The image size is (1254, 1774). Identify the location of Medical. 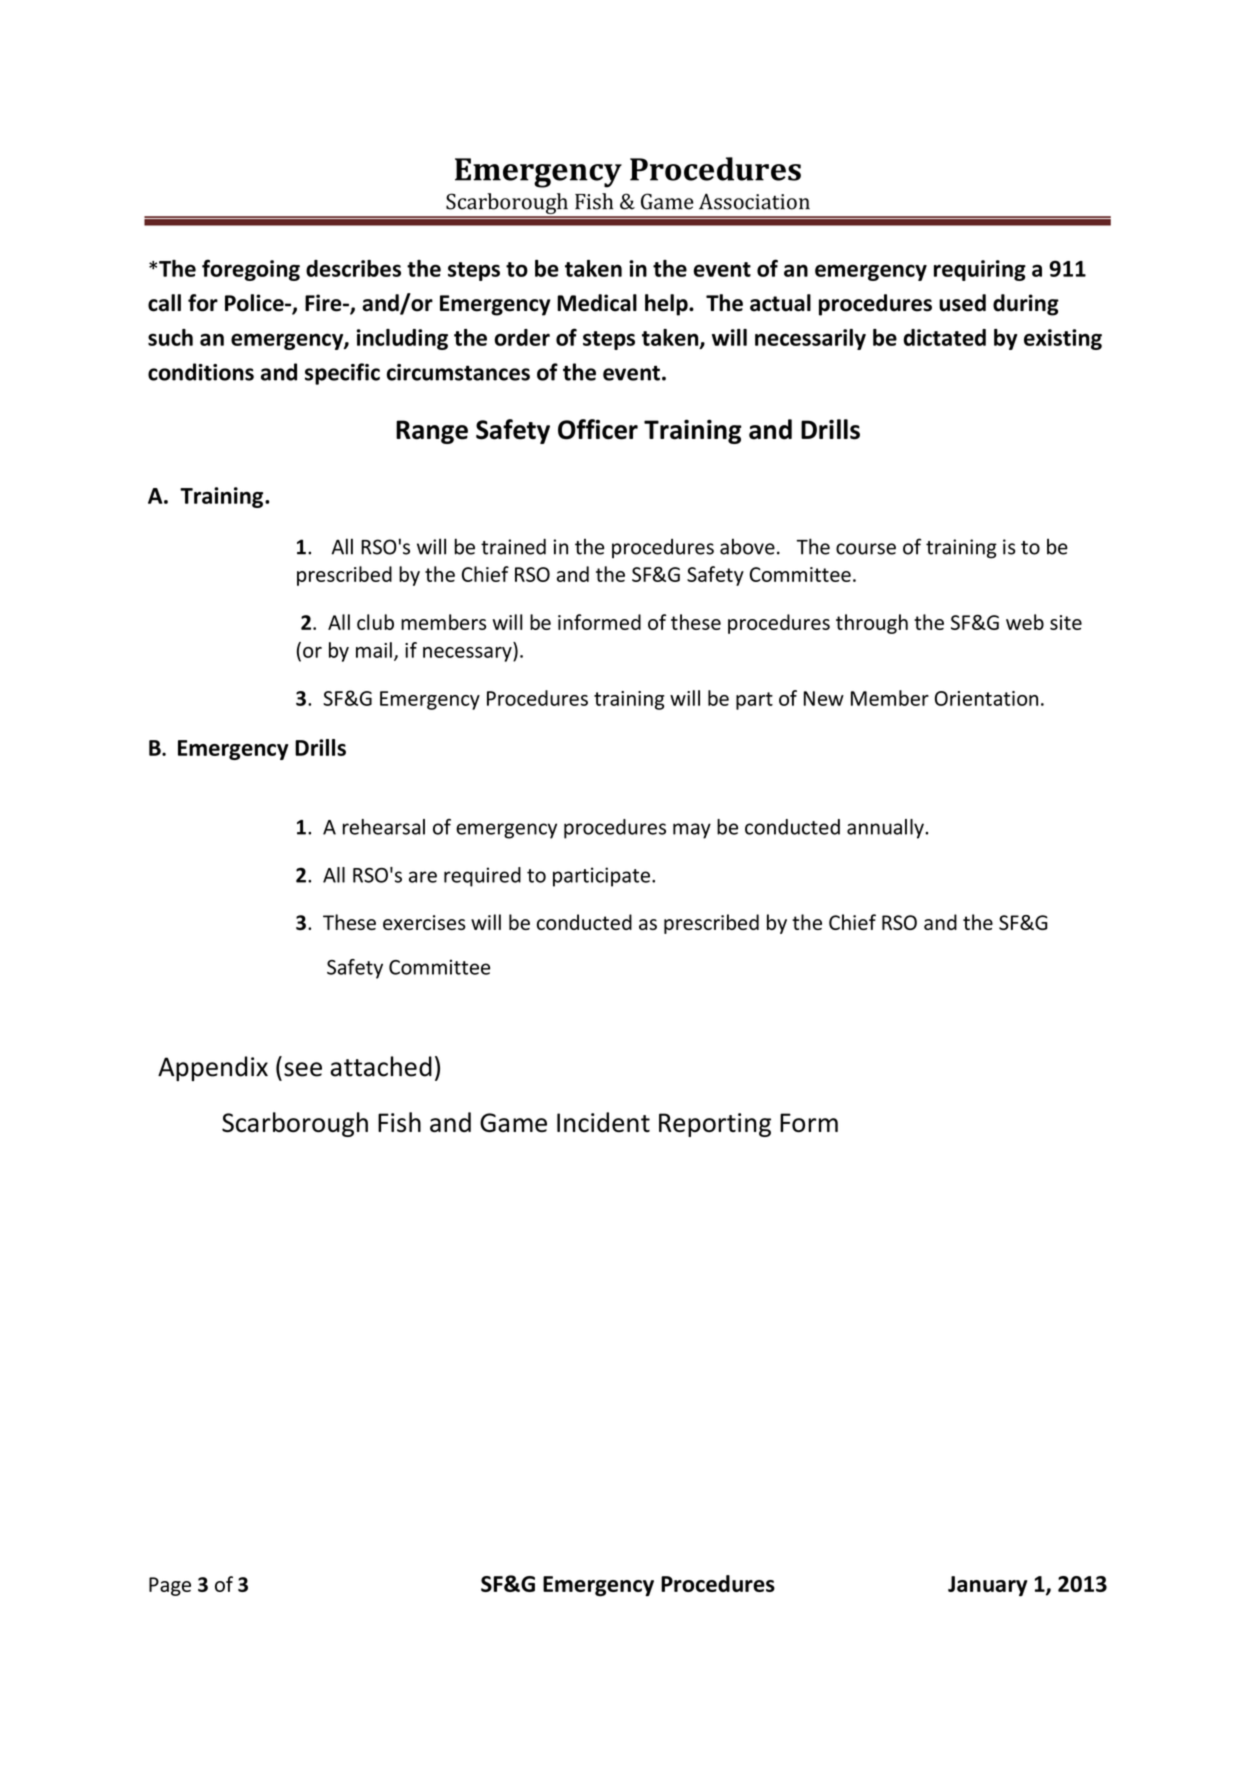
(597, 303).
